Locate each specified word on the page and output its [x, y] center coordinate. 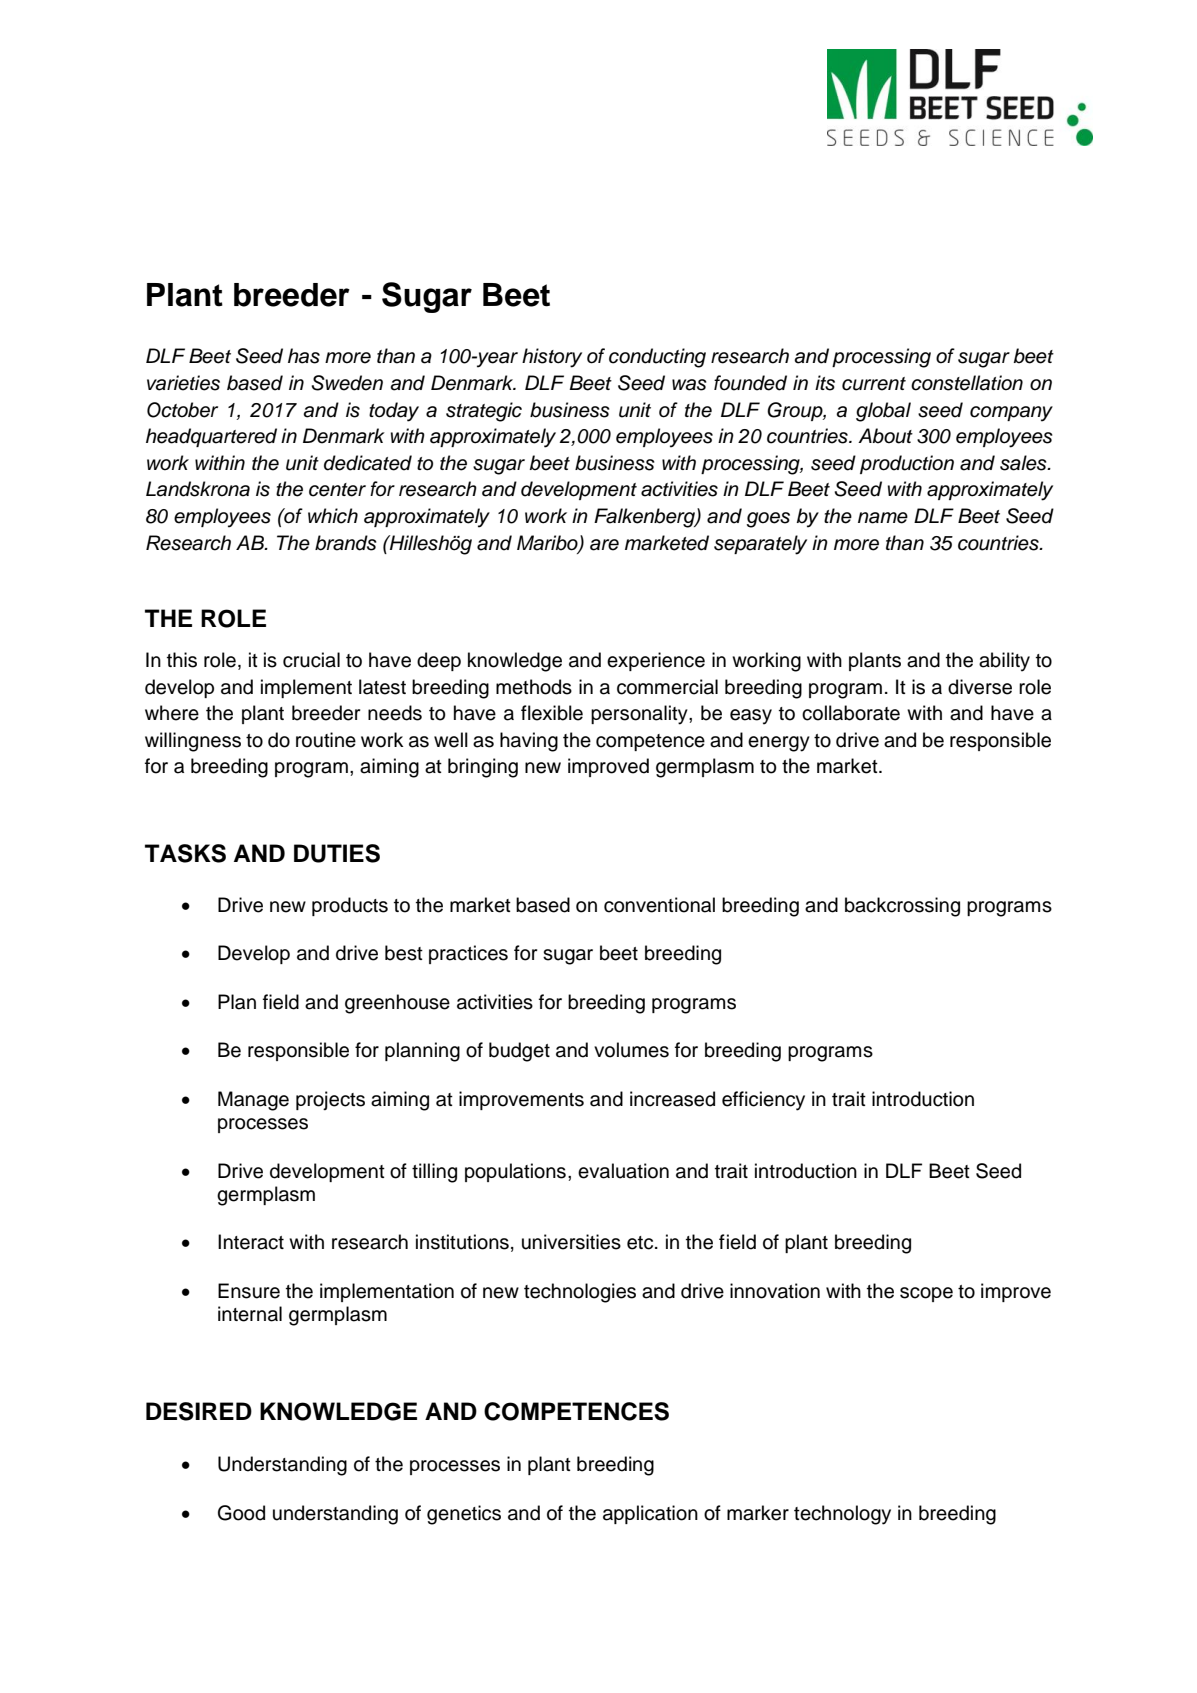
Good [241, 1513]
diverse [980, 687]
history [552, 358]
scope [926, 1294]
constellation [967, 383]
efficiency [763, 1101]
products [350, 906]
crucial [311, 660]
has [304, 356]
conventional [659, 905]
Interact [251, 1242]
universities [571, 1242]
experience [656, 661]
